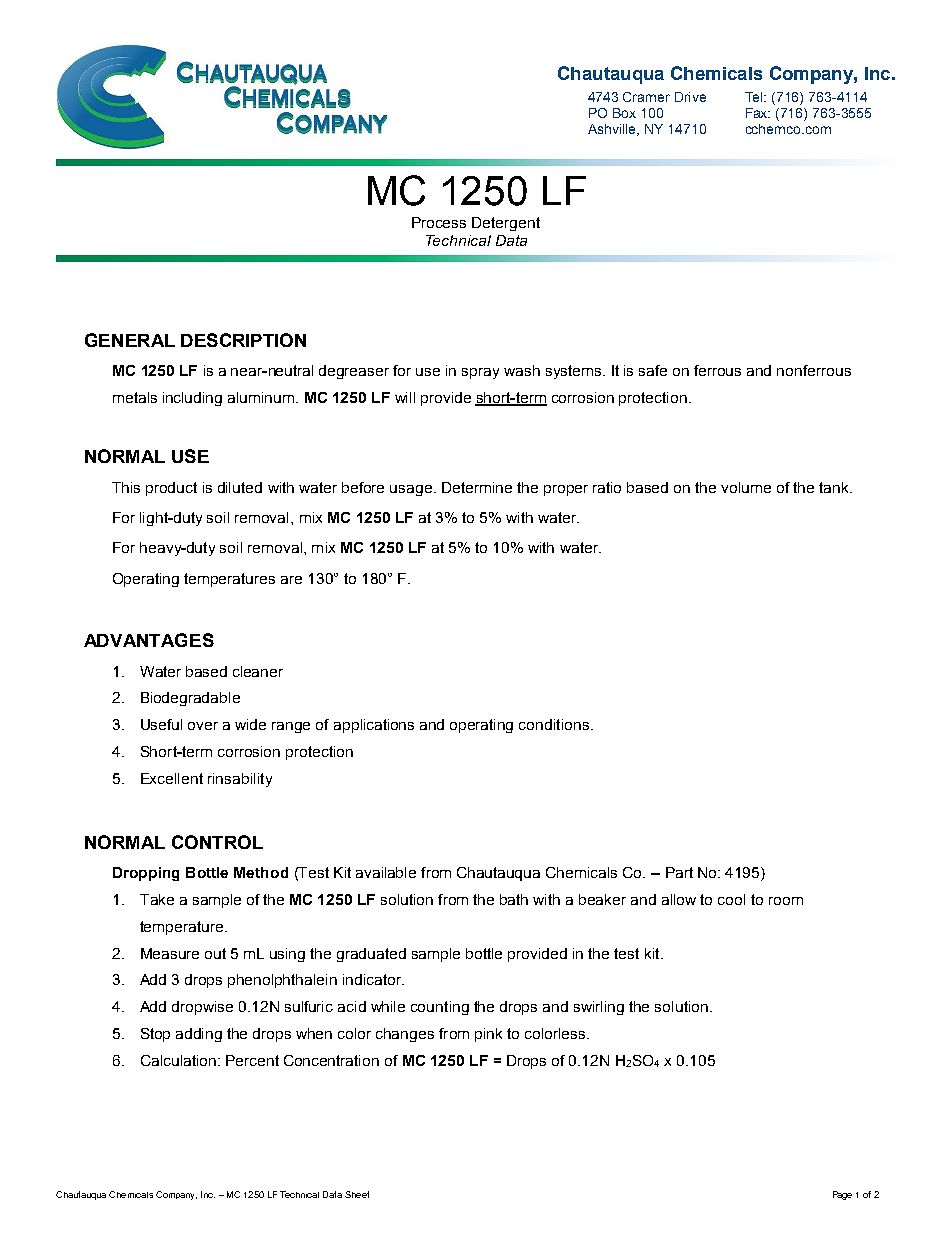  Describe the element at coordinates (554, 724) in the screenshot. I see `conditions` at that location.
